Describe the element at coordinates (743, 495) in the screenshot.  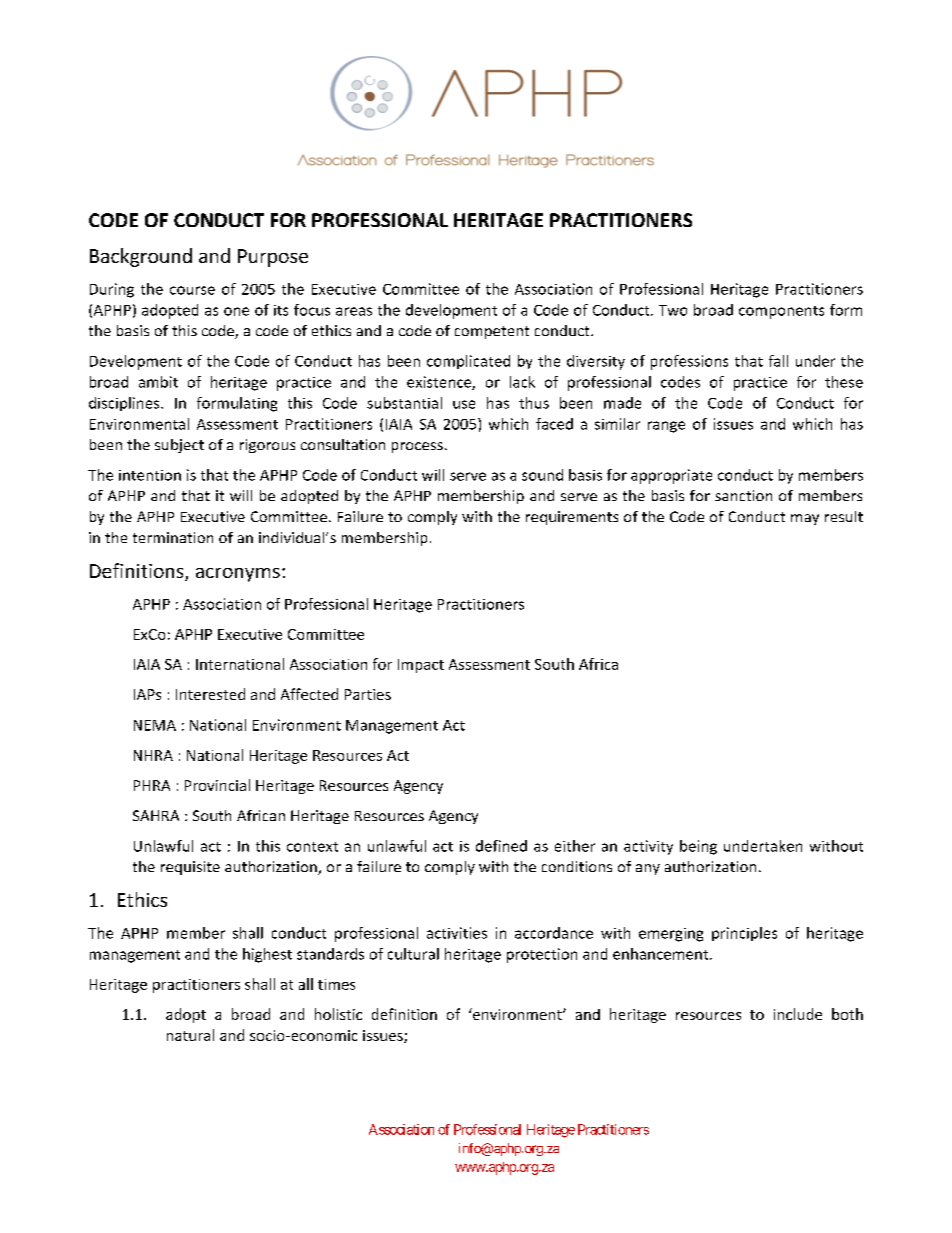
I see `sanction` at that location.
